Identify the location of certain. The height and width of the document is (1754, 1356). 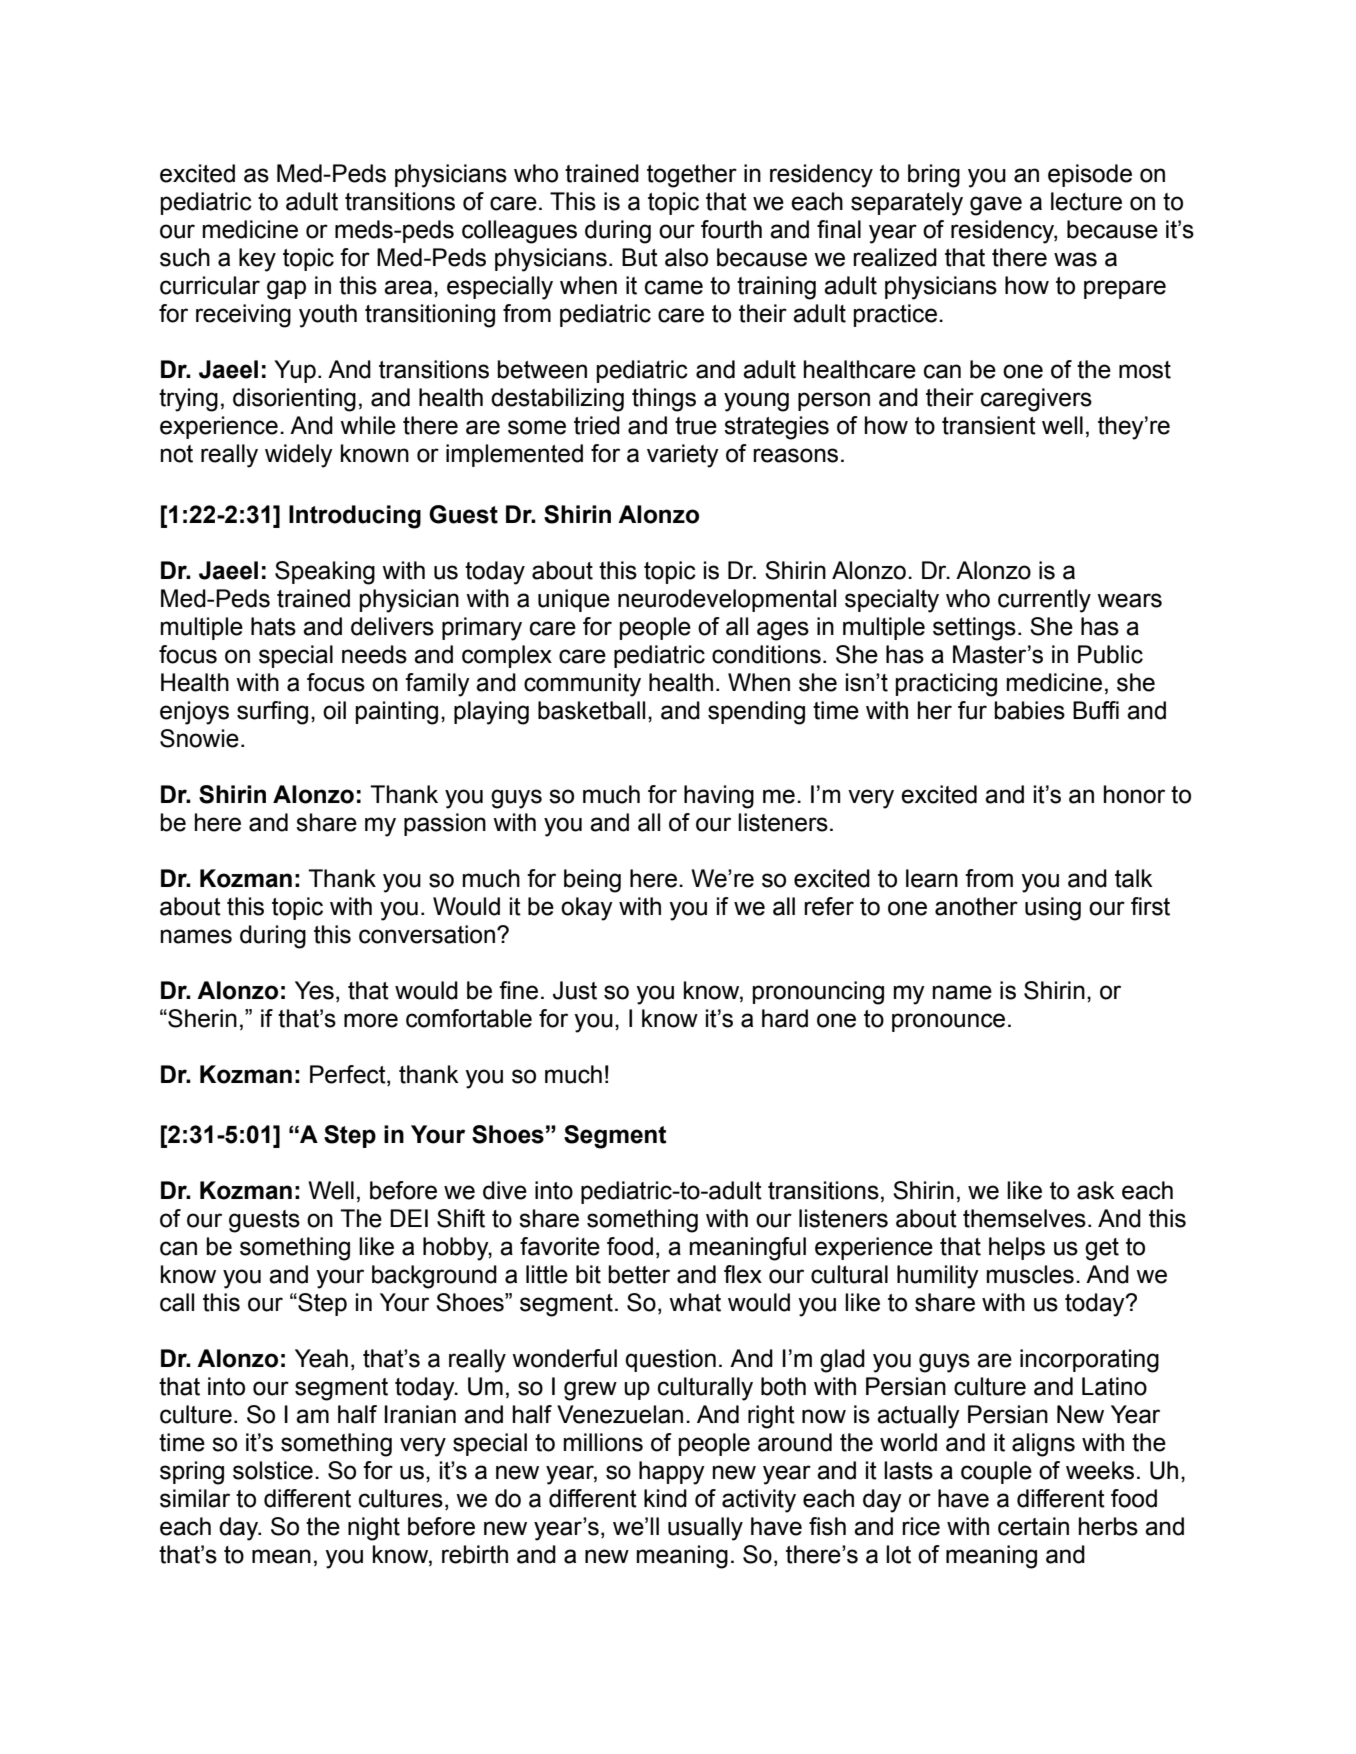
(1033, 1526).
